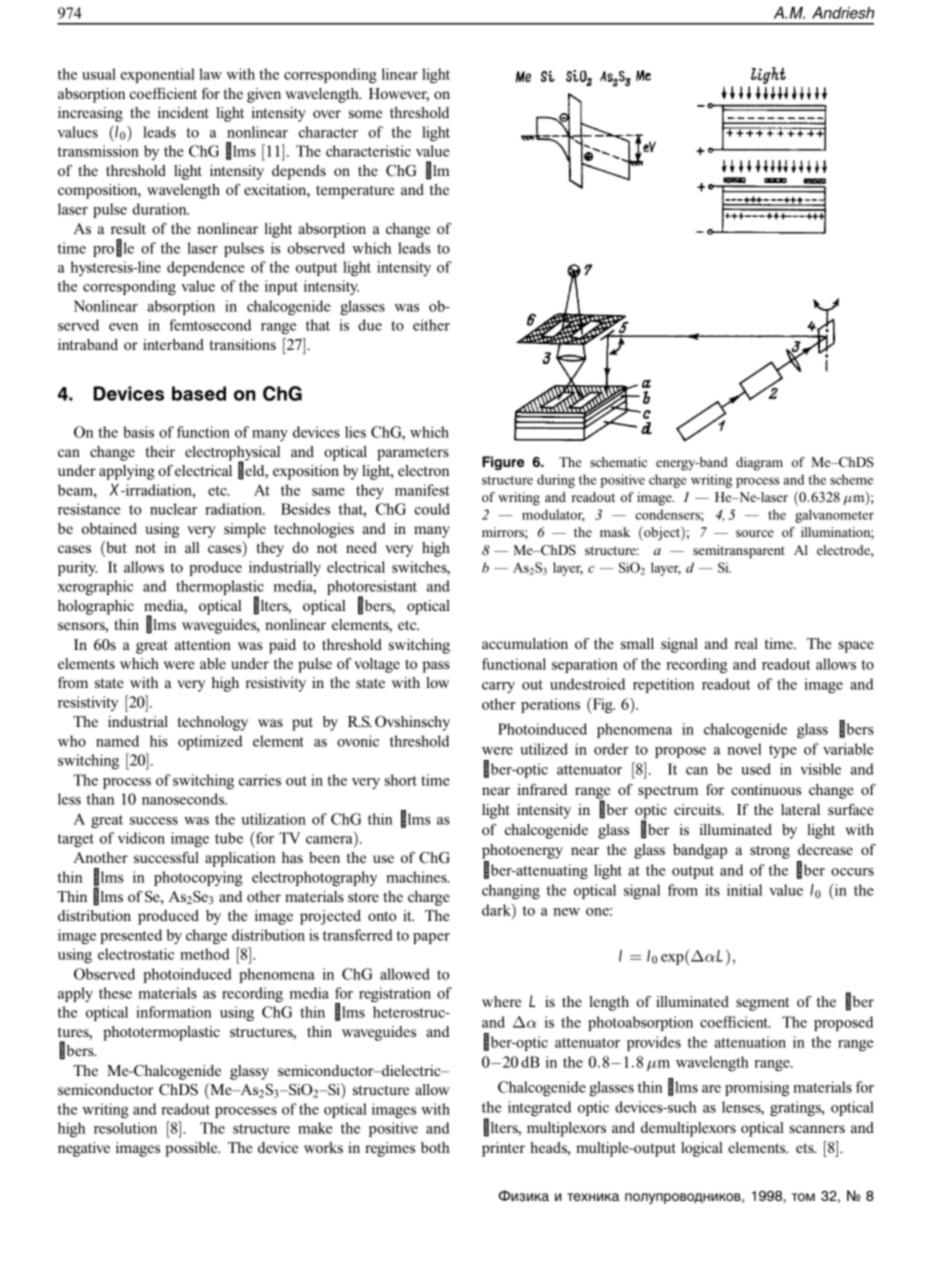  Describe the element at coordinates (125, 1128) in the document. I see `resolution` at that location.
